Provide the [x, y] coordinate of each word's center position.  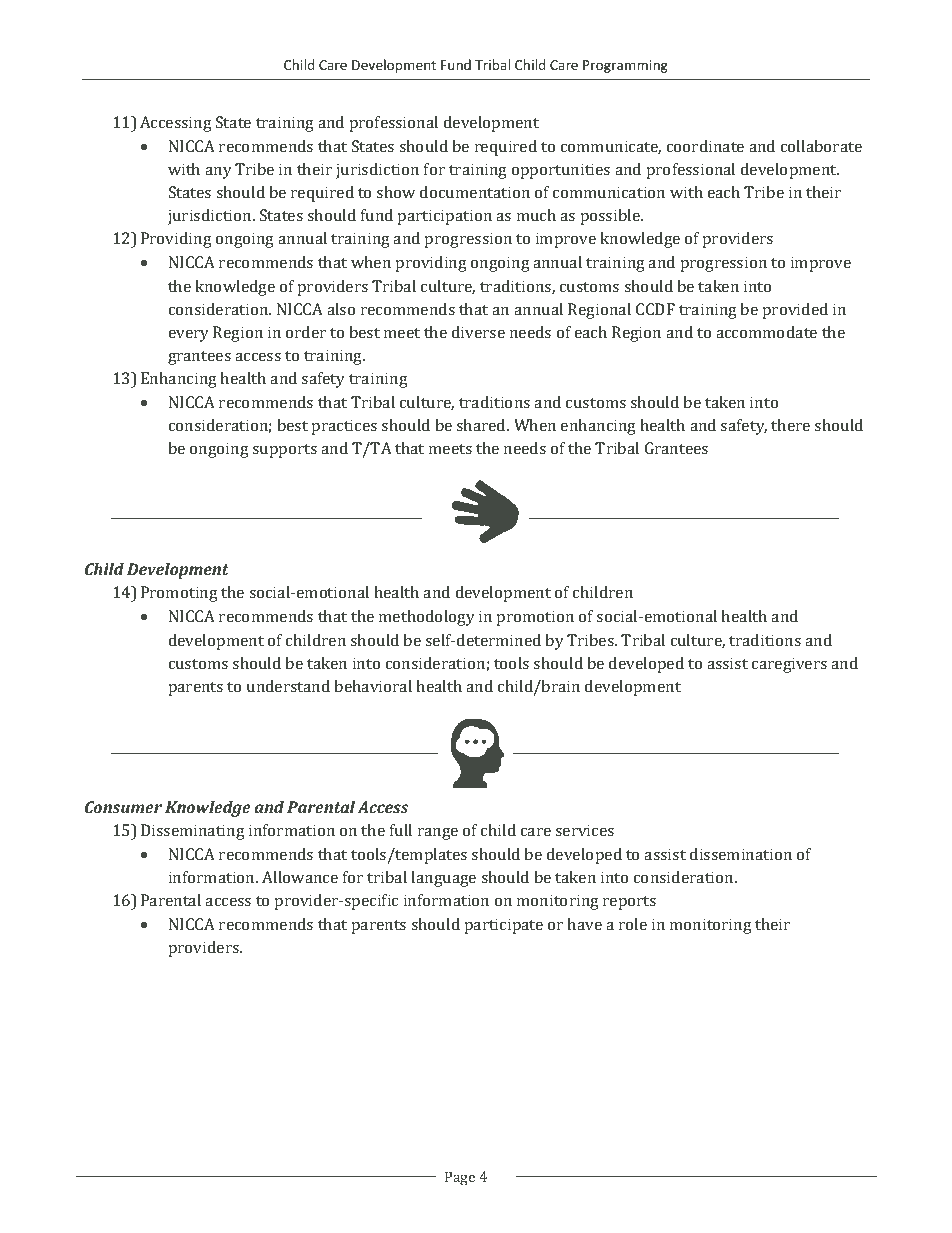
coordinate [705, 146]
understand [288, 686]
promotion [535, 618]
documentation [475, 192]
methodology [427, 618]
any [218, 173]
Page [460, 1178]
